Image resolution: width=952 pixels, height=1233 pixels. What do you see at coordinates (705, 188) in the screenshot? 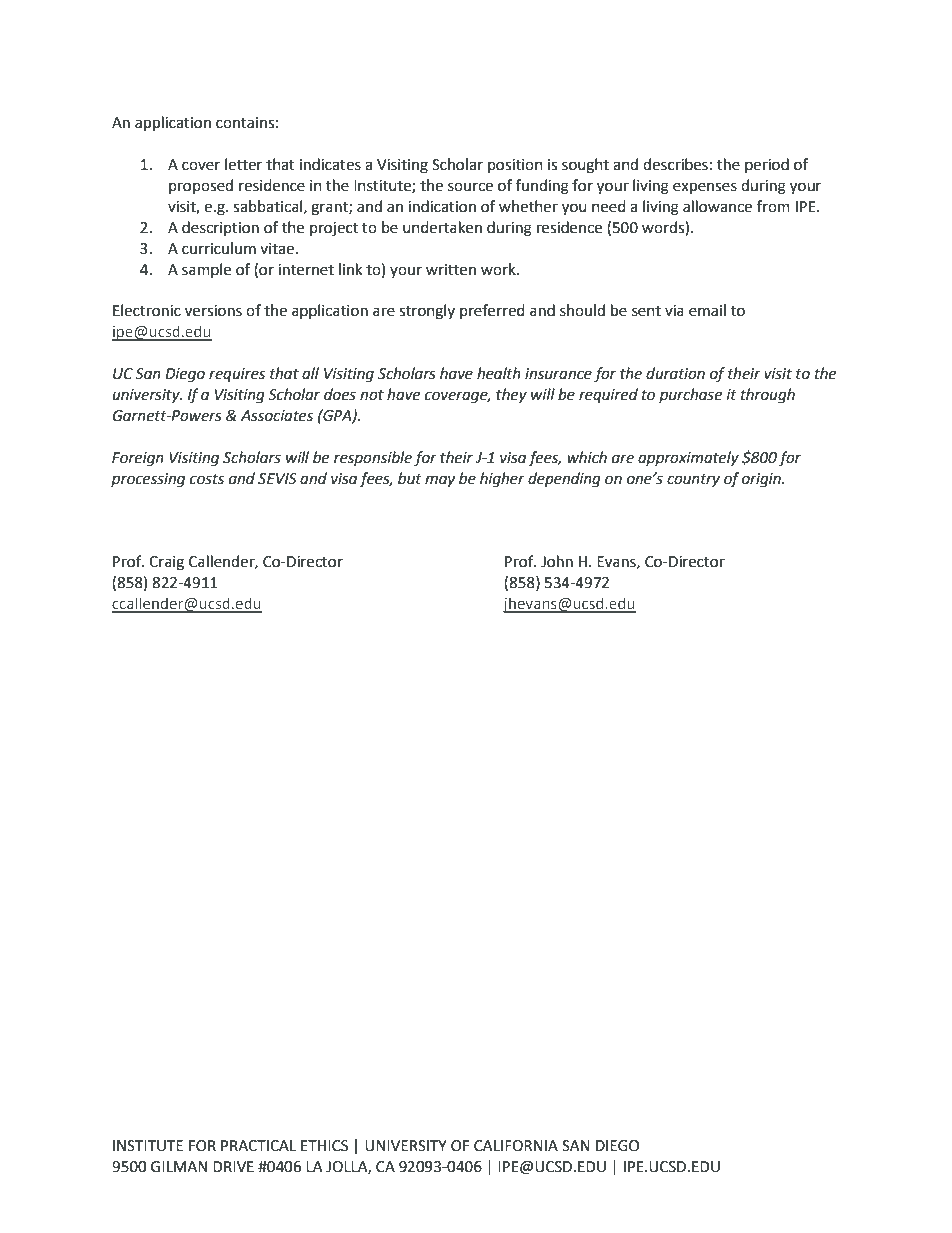
I see `expenses` at bounding box center [705, 188].
